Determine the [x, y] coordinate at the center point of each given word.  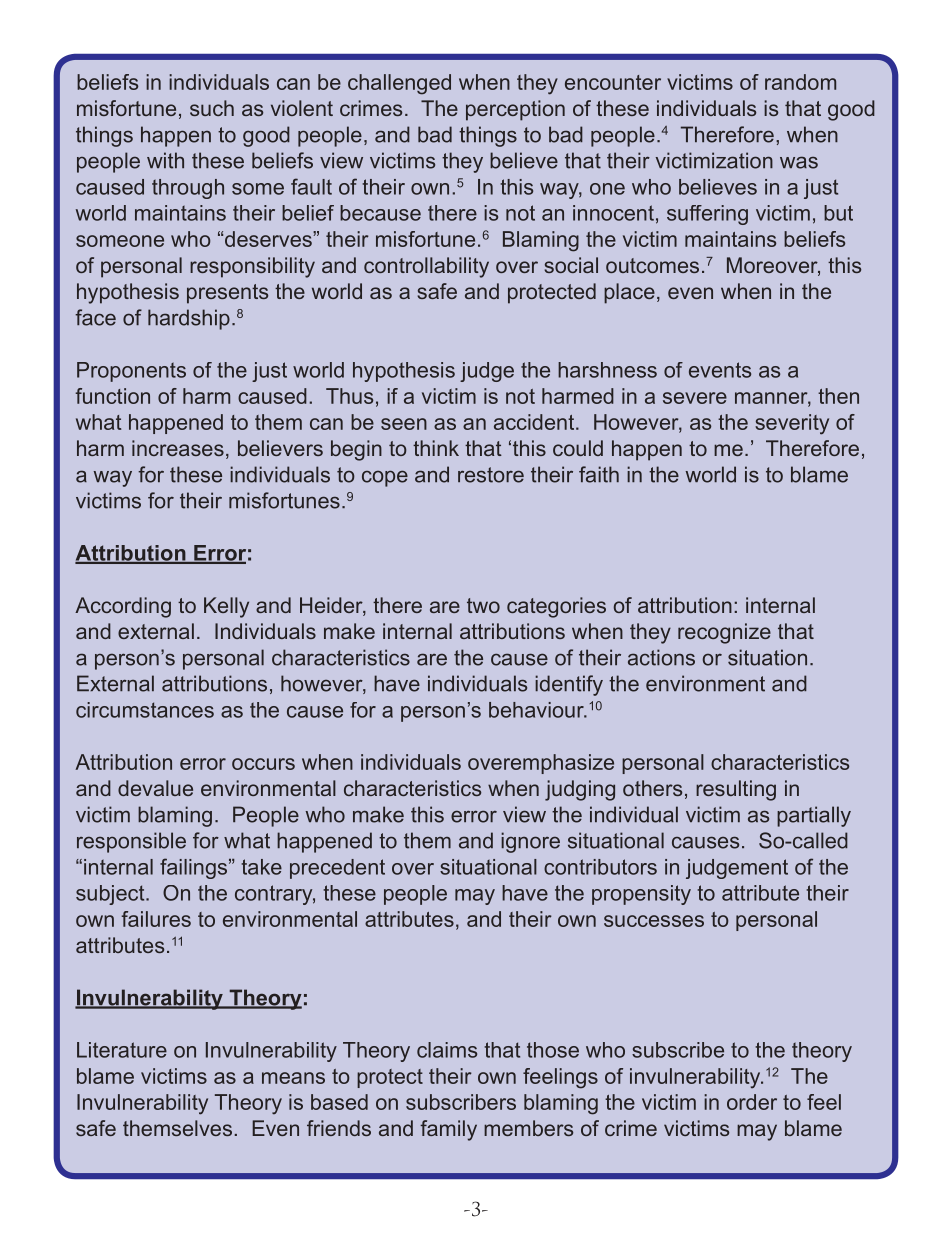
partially [814, 816]
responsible [131, 842]
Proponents [131, 372]
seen [404, 424]
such [212, 108]
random [800, 82]
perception [515, 110]
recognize [724, 633]
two [483, 605]
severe [695, 398]
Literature [122, 1050]
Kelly [226, 607]
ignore [530, 842]
